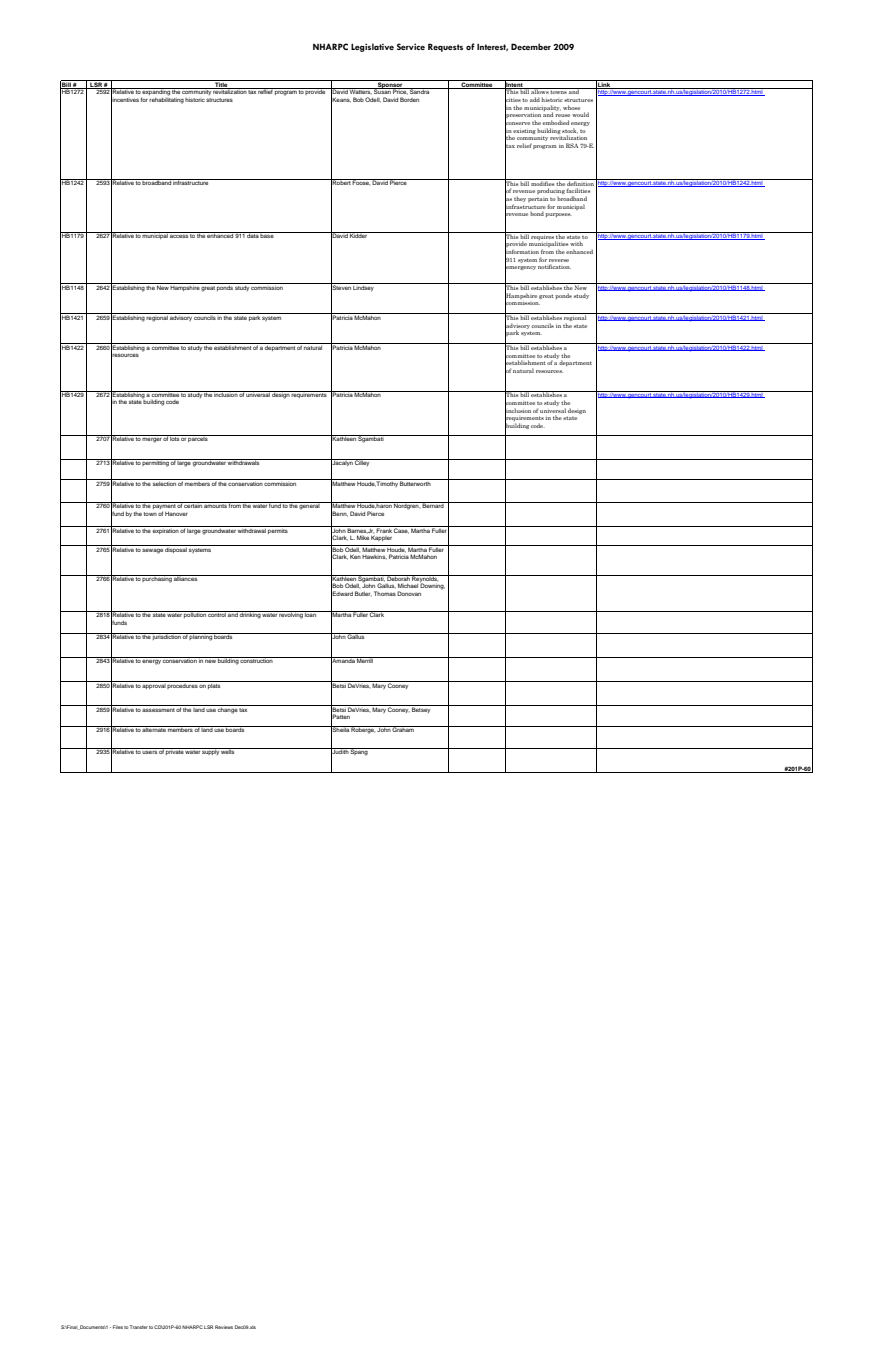 This image has width=887, height=1372. What do you see at coordinates (164, 482) in the image?
I see `selection` at bounding box center [164, 482].
